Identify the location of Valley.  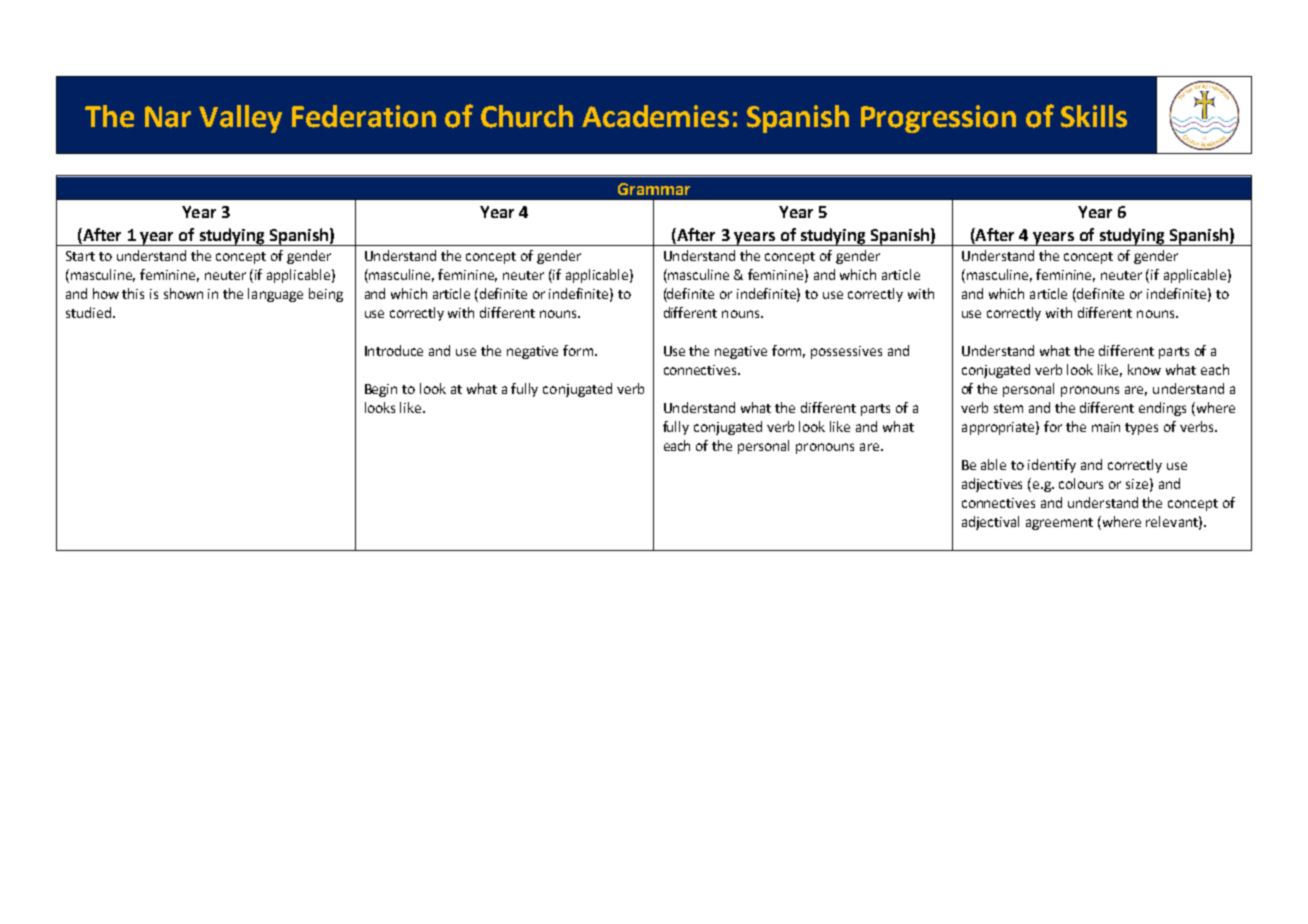
(240, 119).
